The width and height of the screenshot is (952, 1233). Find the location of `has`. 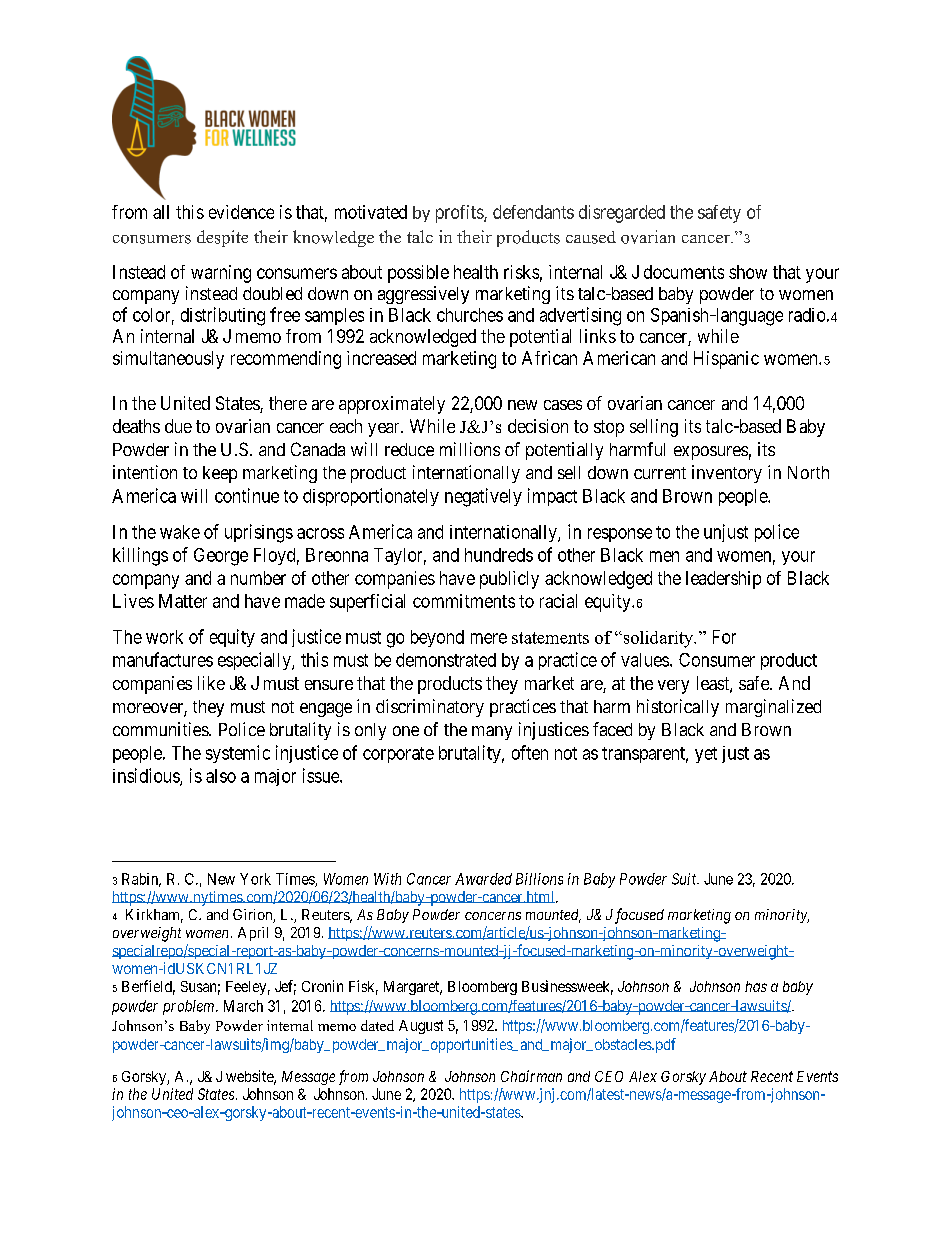

has is located at coordinates (756, 986).
